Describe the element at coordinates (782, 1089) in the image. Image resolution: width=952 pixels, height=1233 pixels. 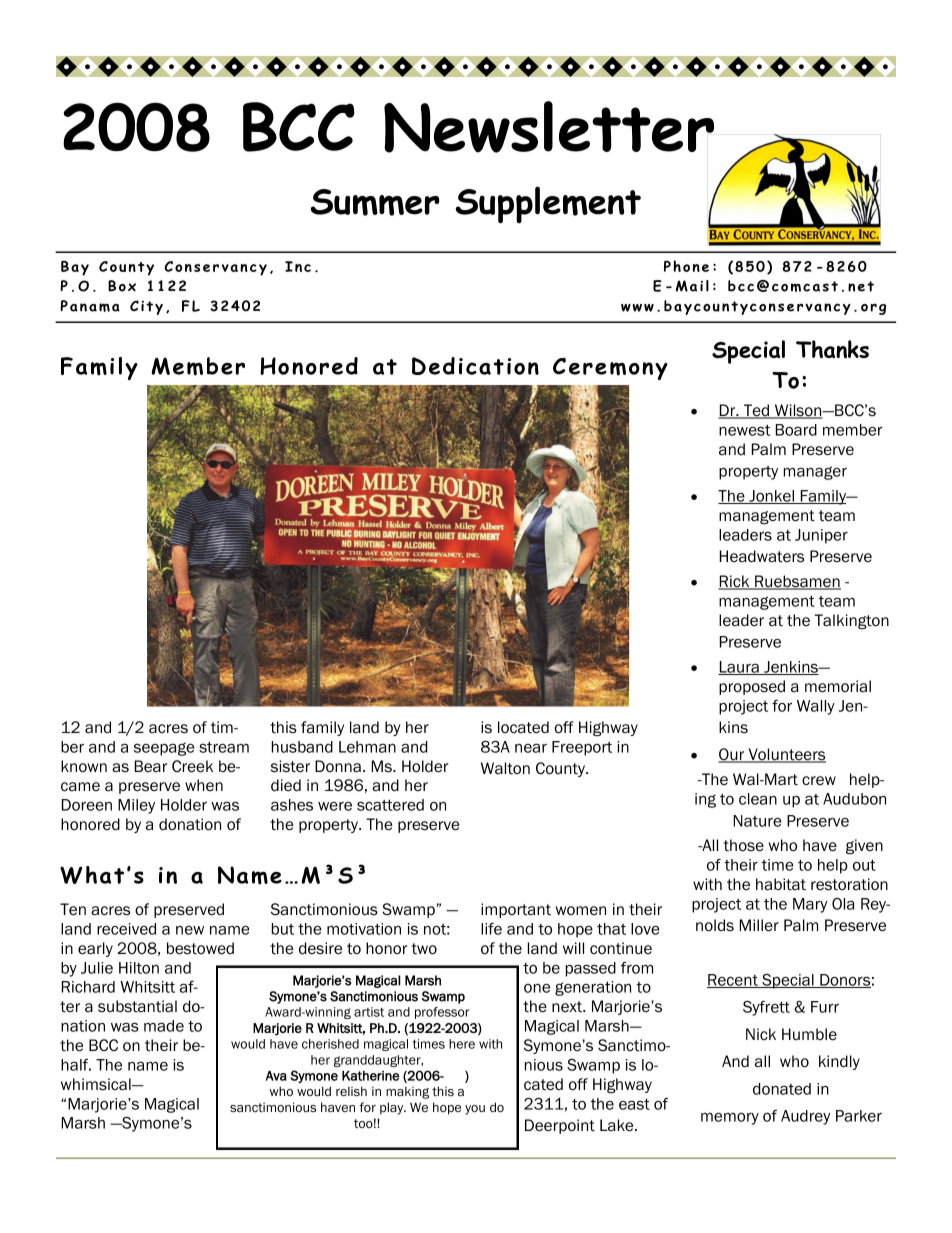
I see `donated` at that location.
